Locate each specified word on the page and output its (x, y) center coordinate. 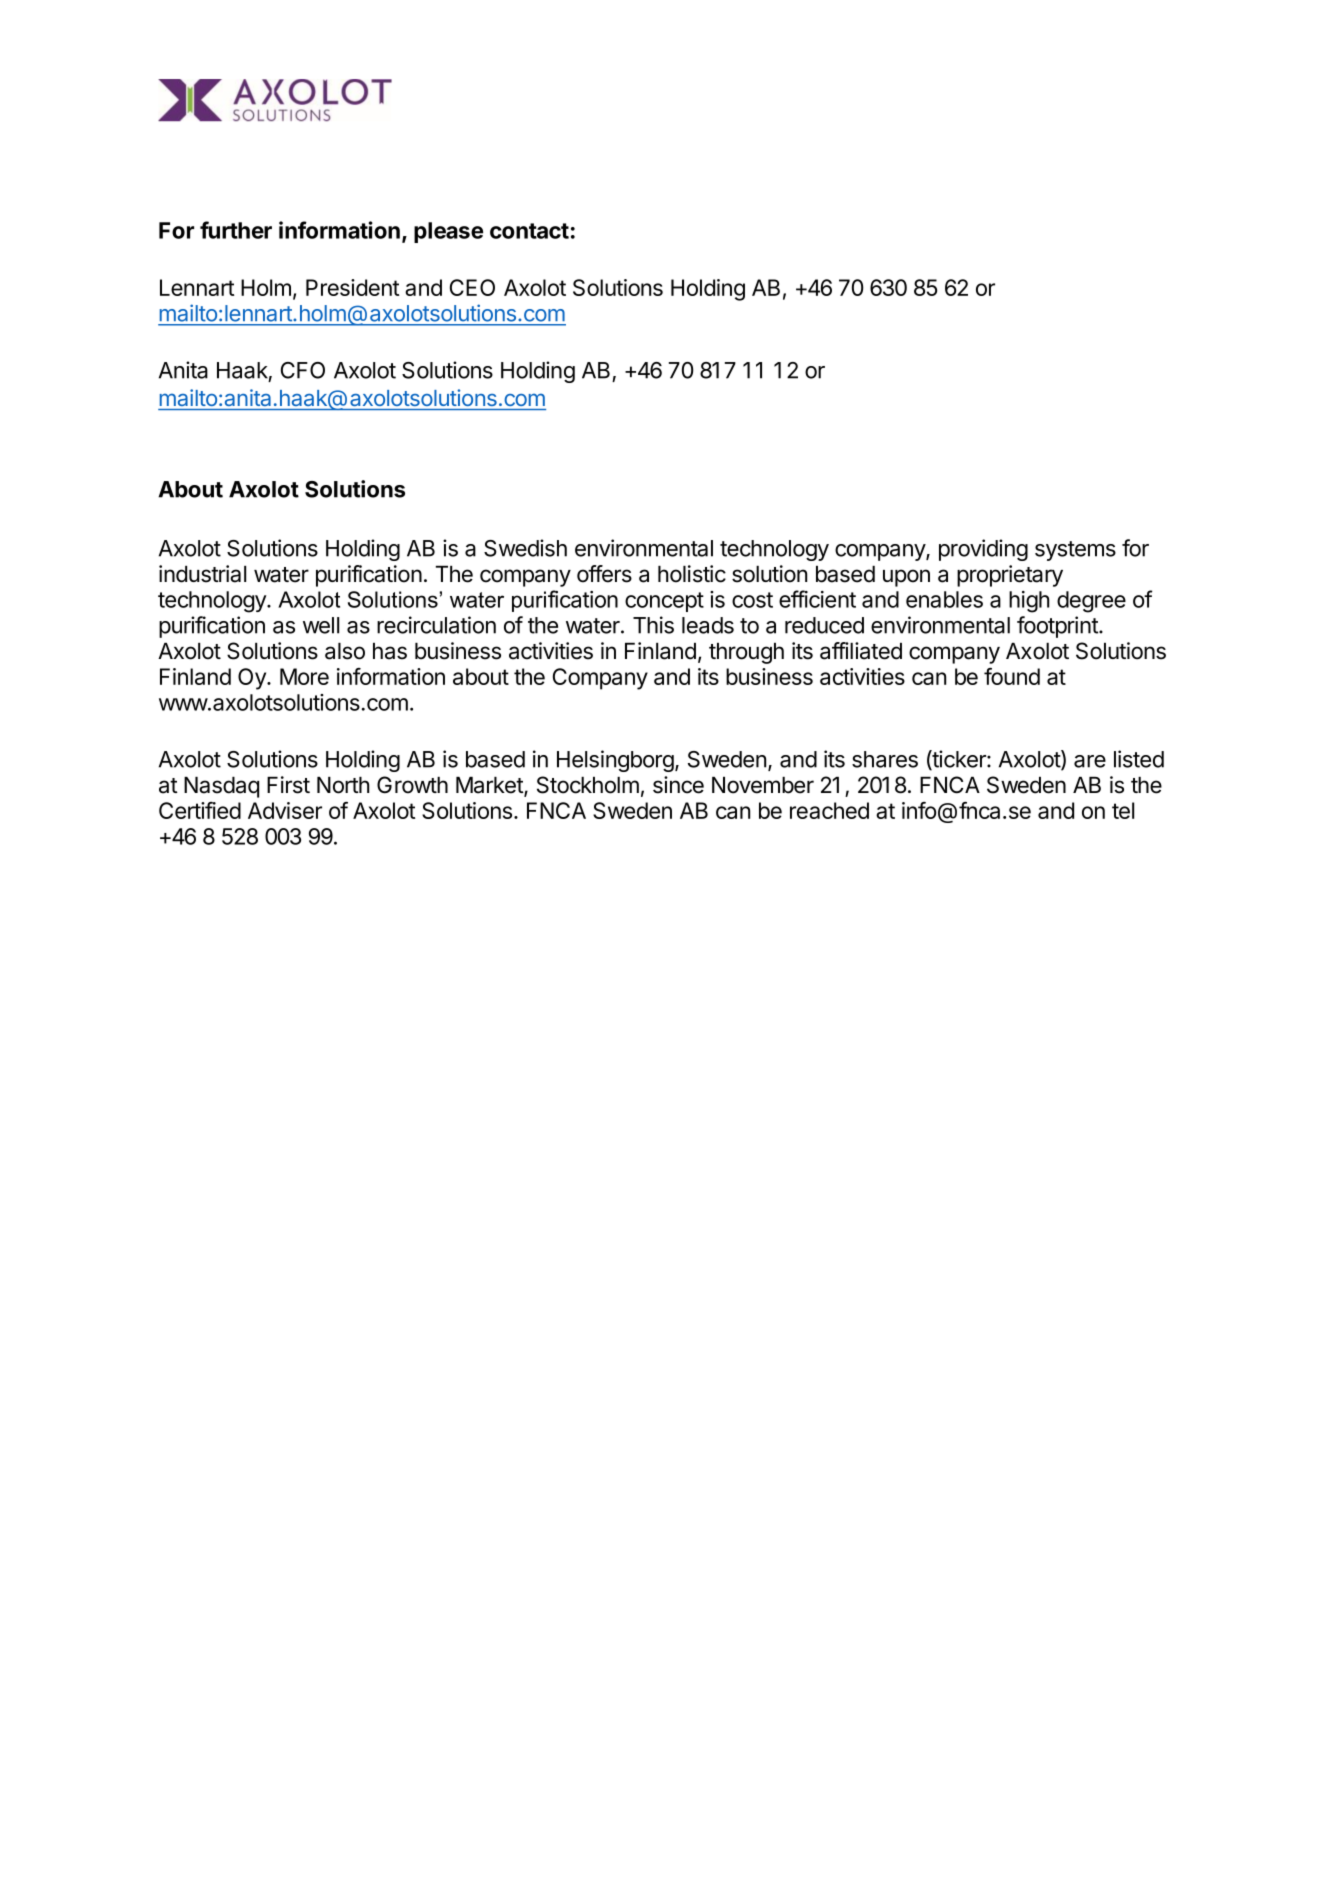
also (345, 651)
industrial (202, 574)
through (746, 653)
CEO (472, 287)
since (678, 785)
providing (983, 550)
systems (1075, 551)
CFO (303, 370)
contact (529, 231)
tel (1123, 810)
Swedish (525, 548)
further (236, 230)
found (1012, 676)
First (288, 785)
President (352, 287)
